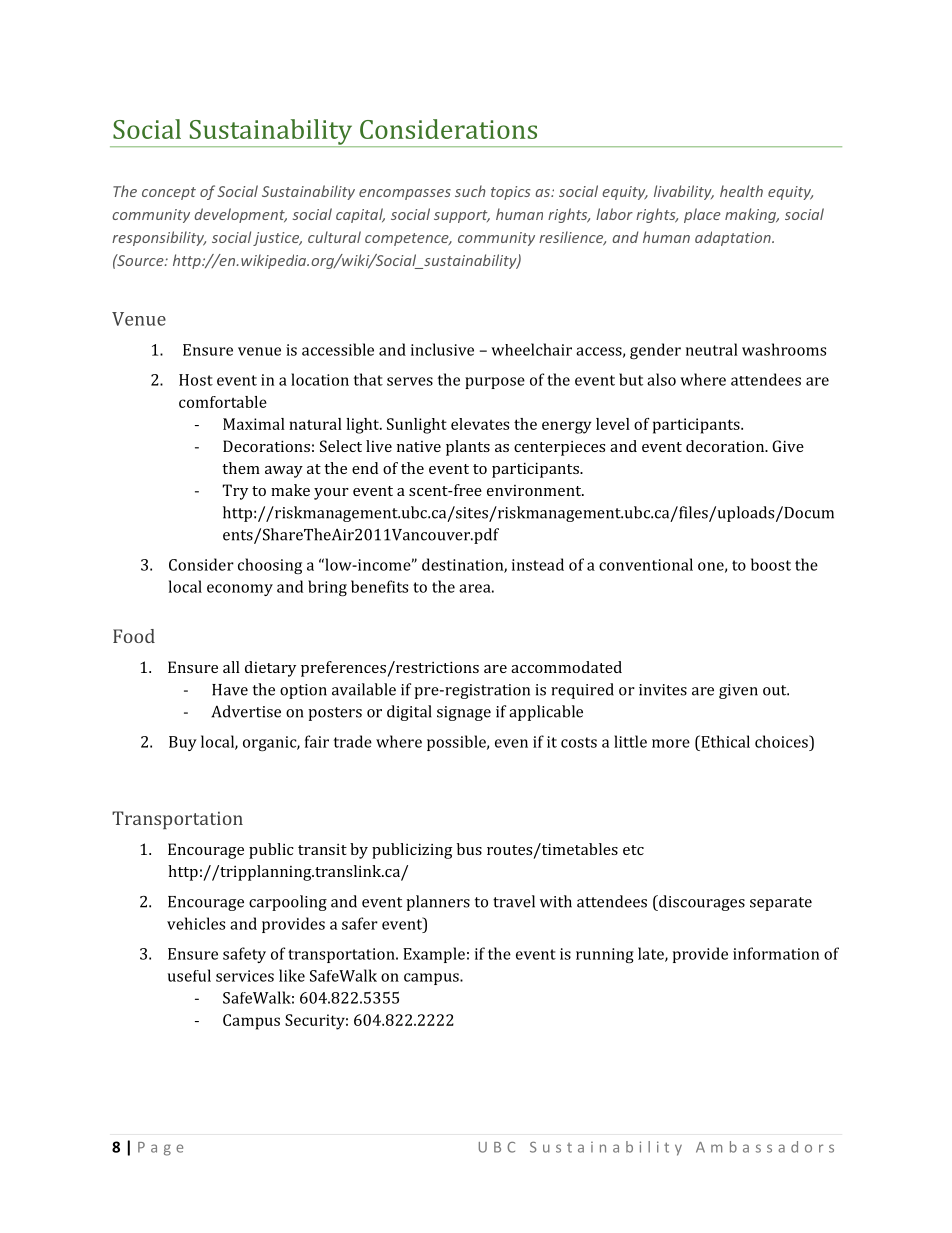 Image resolution: width=952 pixels, height=1233 pixels. I want to click on development, so click(240, 215).
